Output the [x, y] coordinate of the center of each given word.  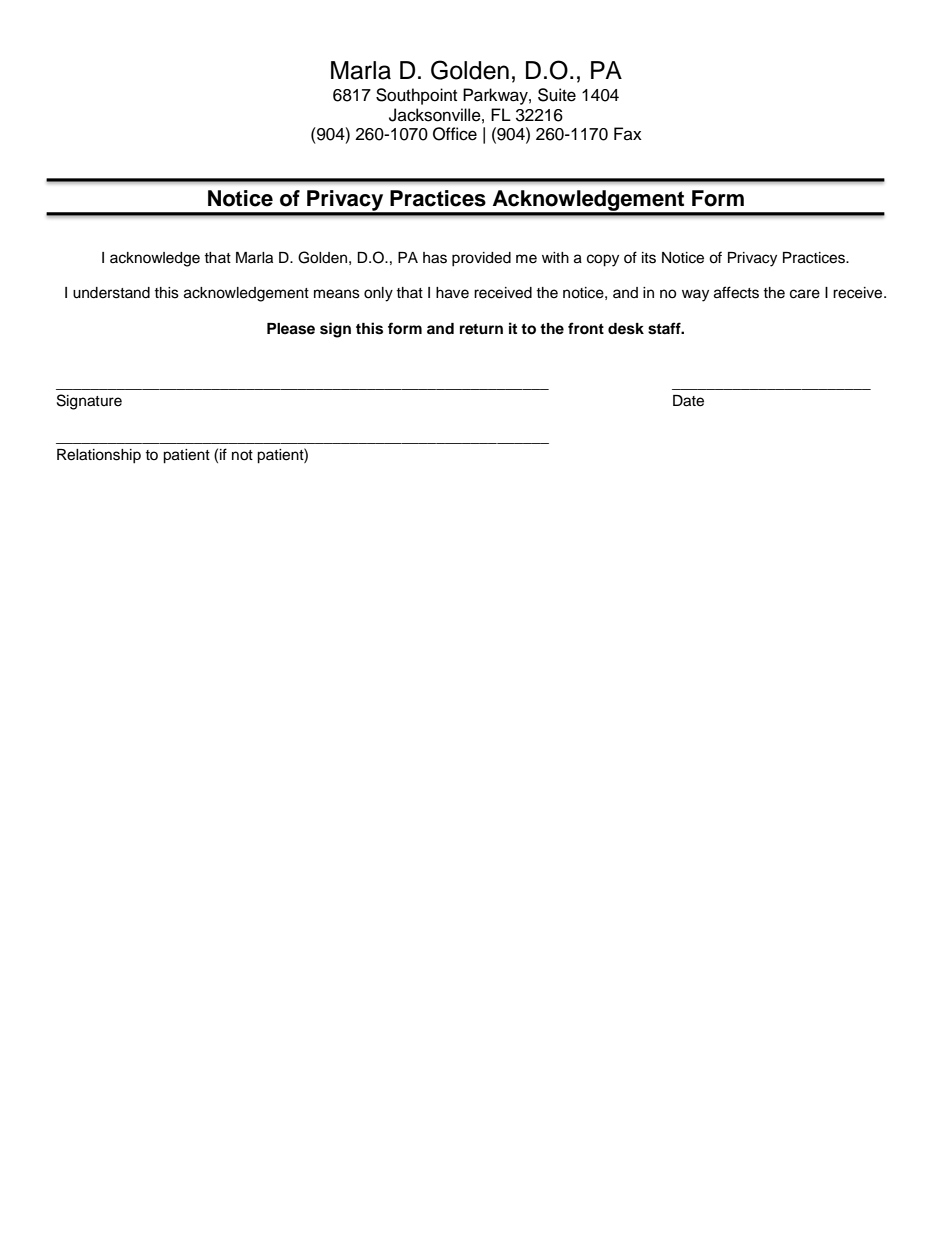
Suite [557, 95]
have [452, 293]
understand [111, 293]
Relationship [99, 456]
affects [736, 292]
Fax [628, 134]
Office [455, 134]
